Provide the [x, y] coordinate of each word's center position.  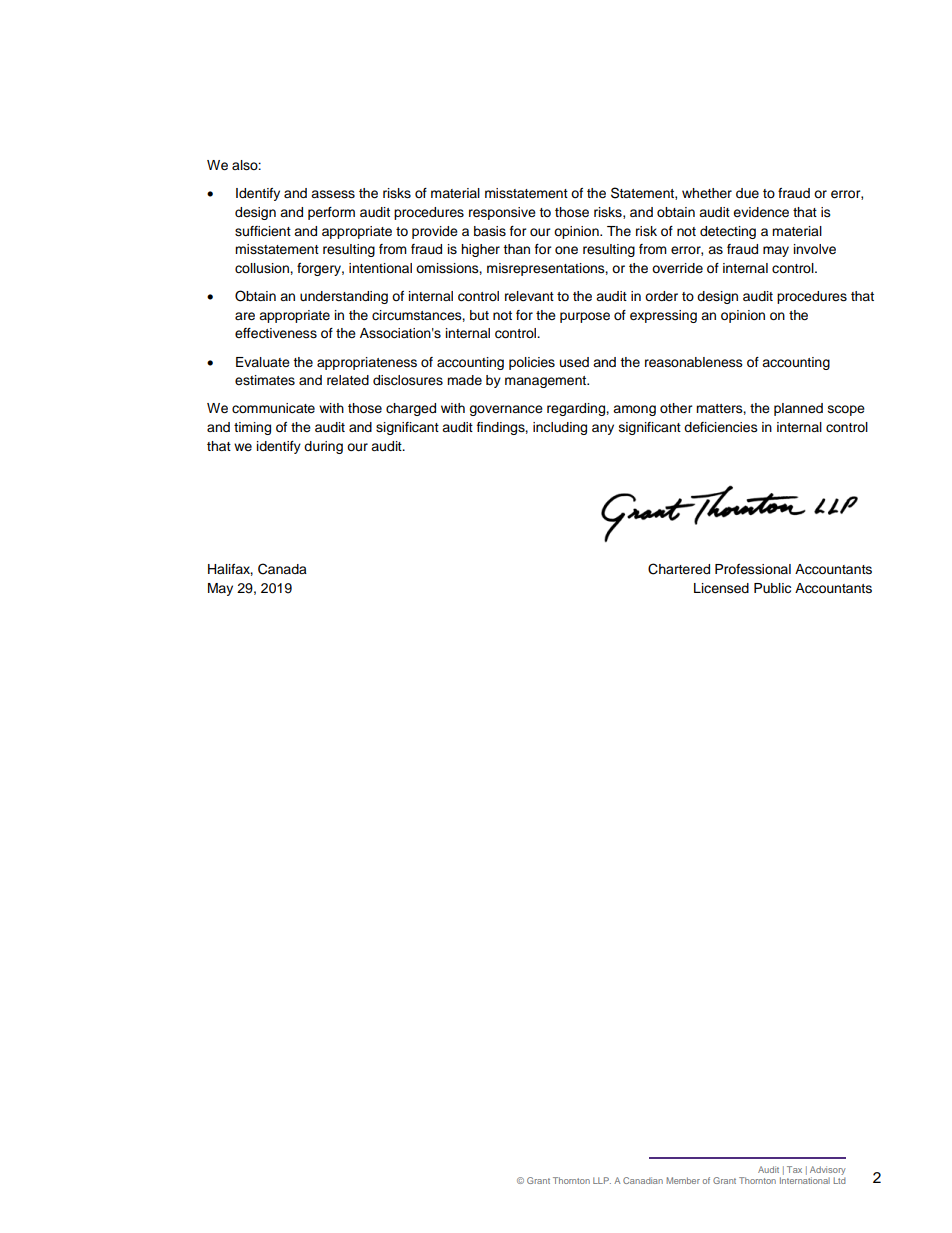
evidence [761, 212]
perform [331, 213]
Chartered [679, 569]
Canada [282, 569]
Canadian [643, 1180]
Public [772, 588]
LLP [602, 1180]
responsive [502, 213]
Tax [794, 1169]
